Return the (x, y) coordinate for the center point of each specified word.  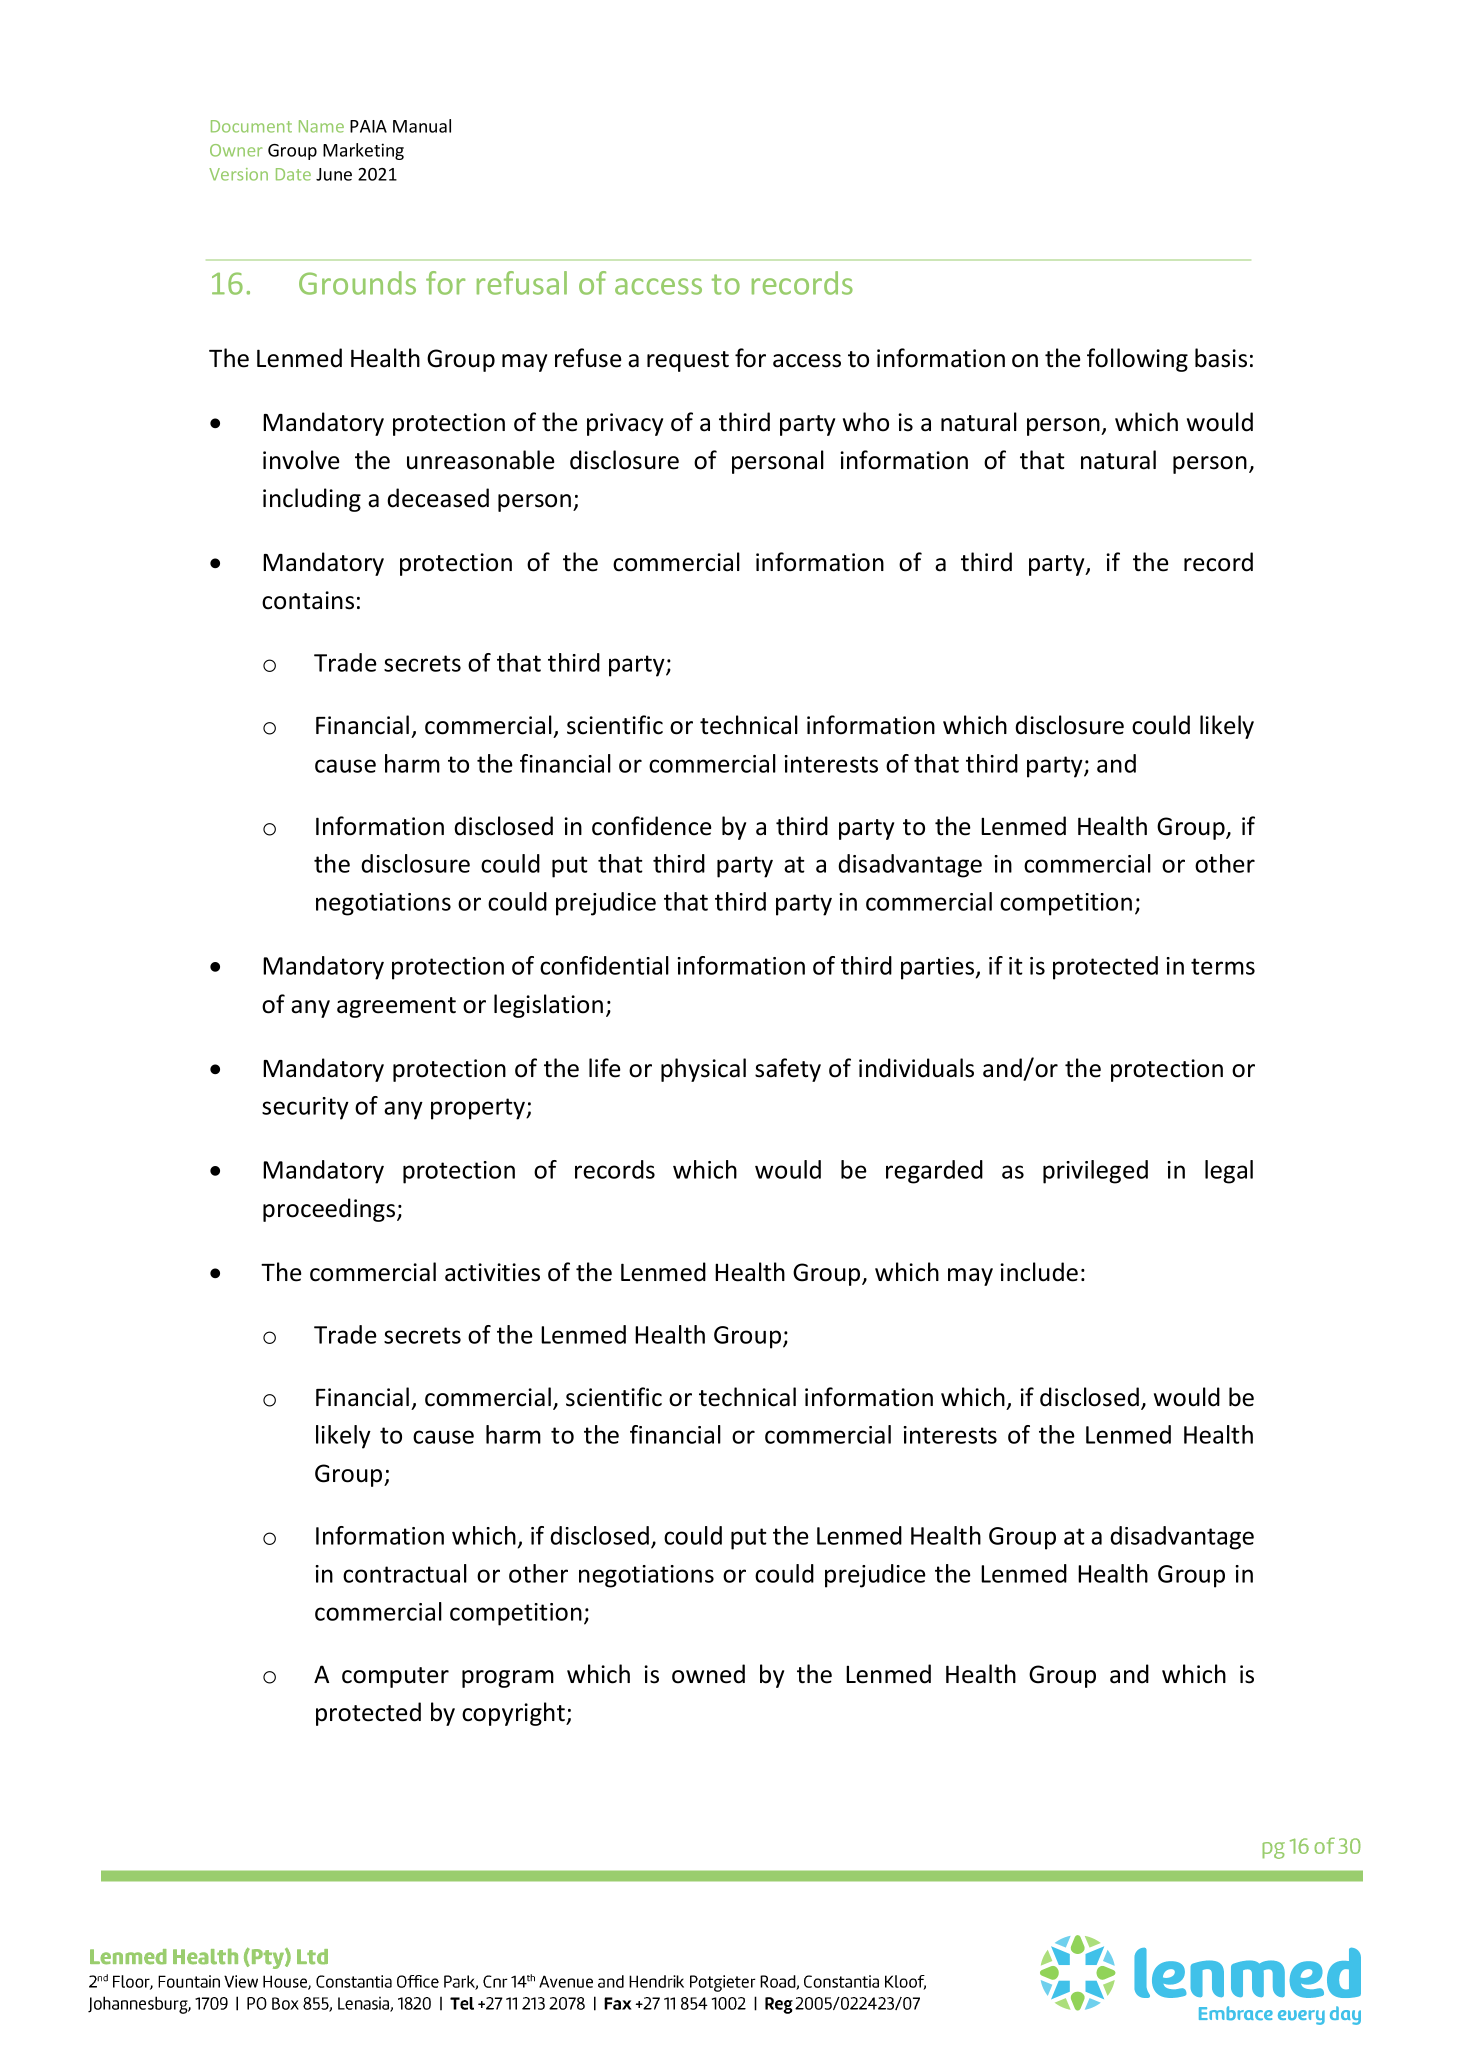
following (1137, 360)
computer (395, 1677)
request (688, 361)
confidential (604, 965)
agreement (396, 1007)
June (334, 174)
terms (1223, 966)
